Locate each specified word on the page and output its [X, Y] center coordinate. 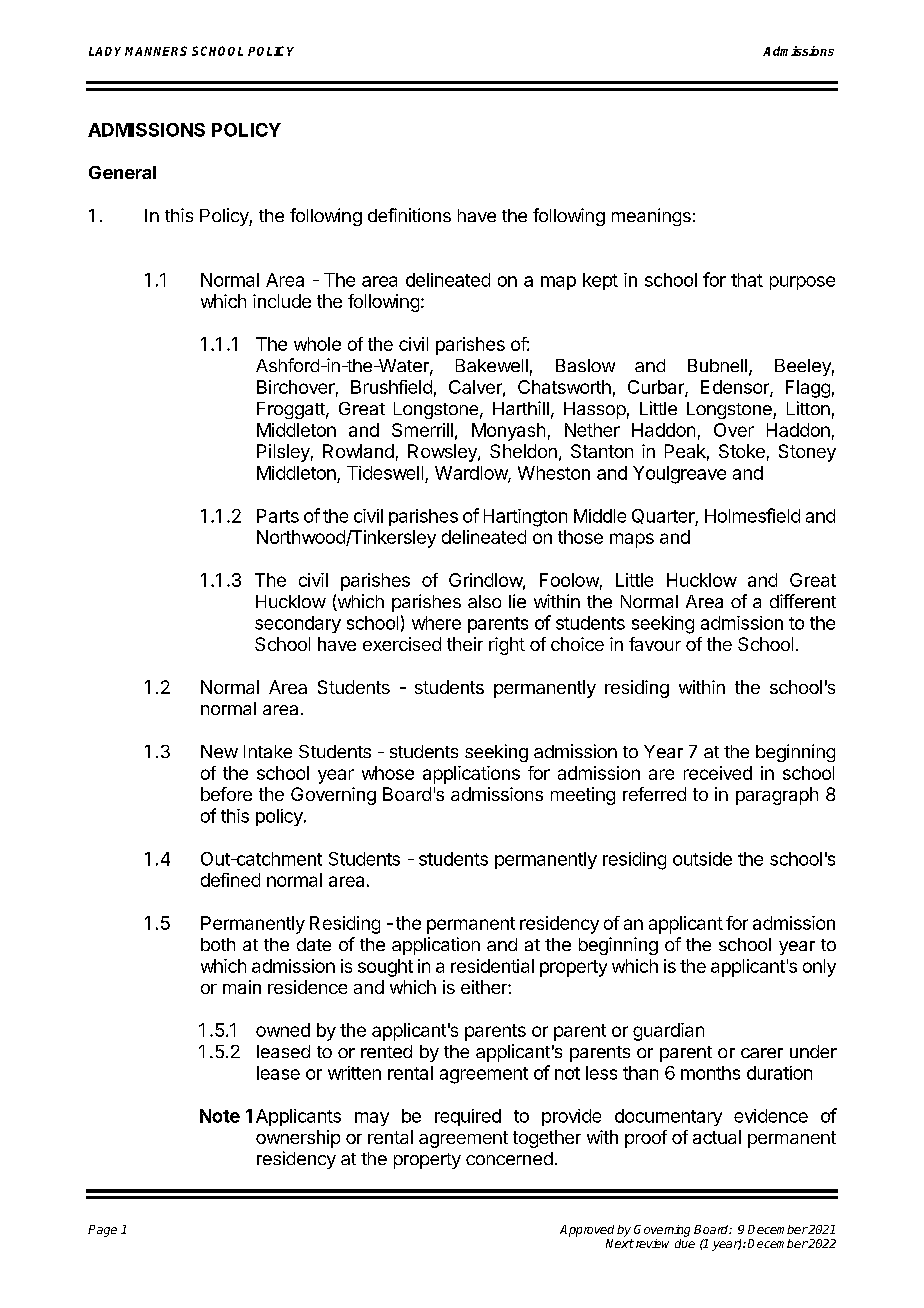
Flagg [808, 389]
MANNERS [156, 51]
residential [492, 966]
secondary [298, 624]
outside [702, 859]
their [465, 644]
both [218, 944]
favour [655, 644]
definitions [409, 215]
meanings [651, 217]
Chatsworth [564, 387]
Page [102, 1231]
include [282, 301]
